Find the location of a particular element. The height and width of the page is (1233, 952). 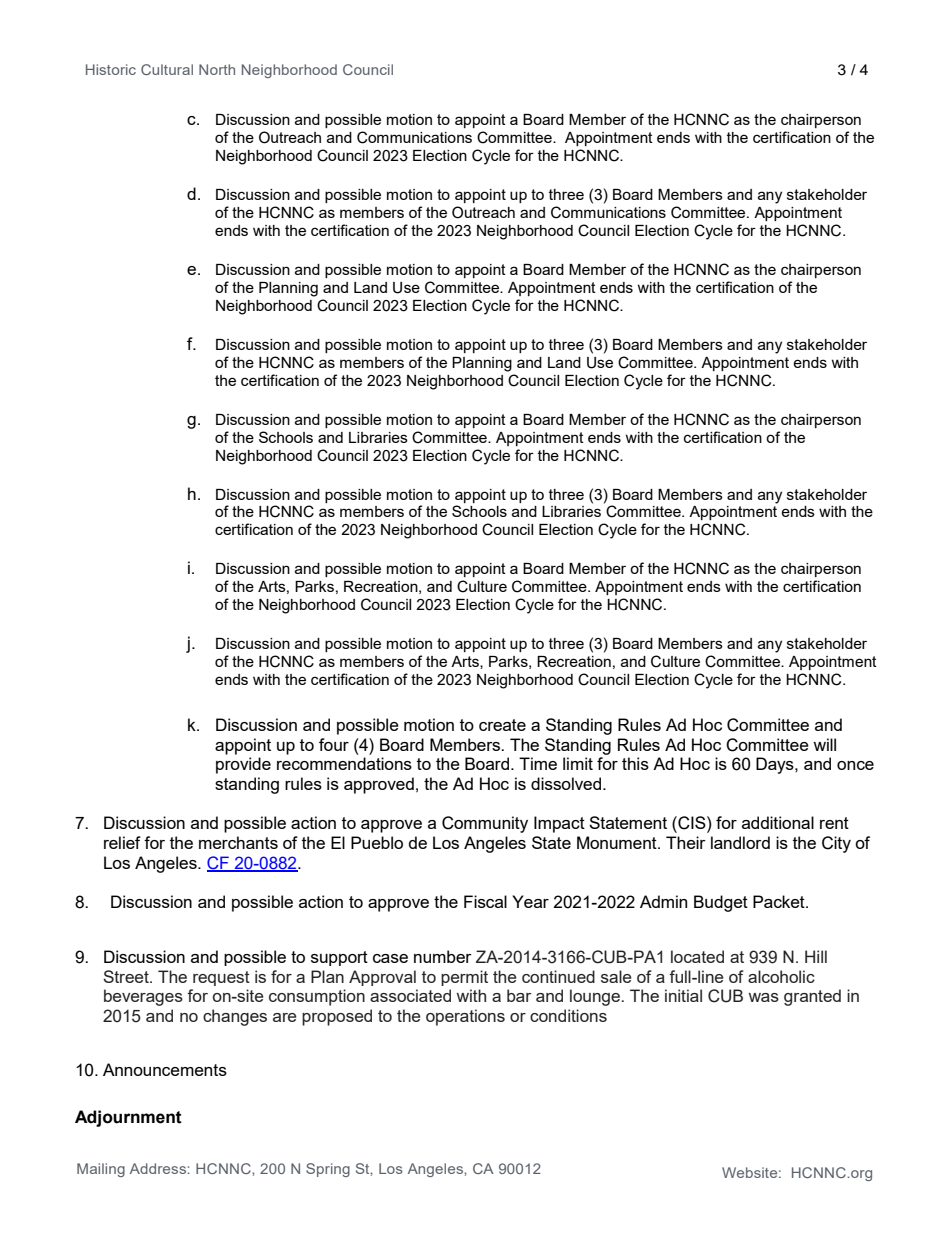

Days is located at coordinates (776, 765).
